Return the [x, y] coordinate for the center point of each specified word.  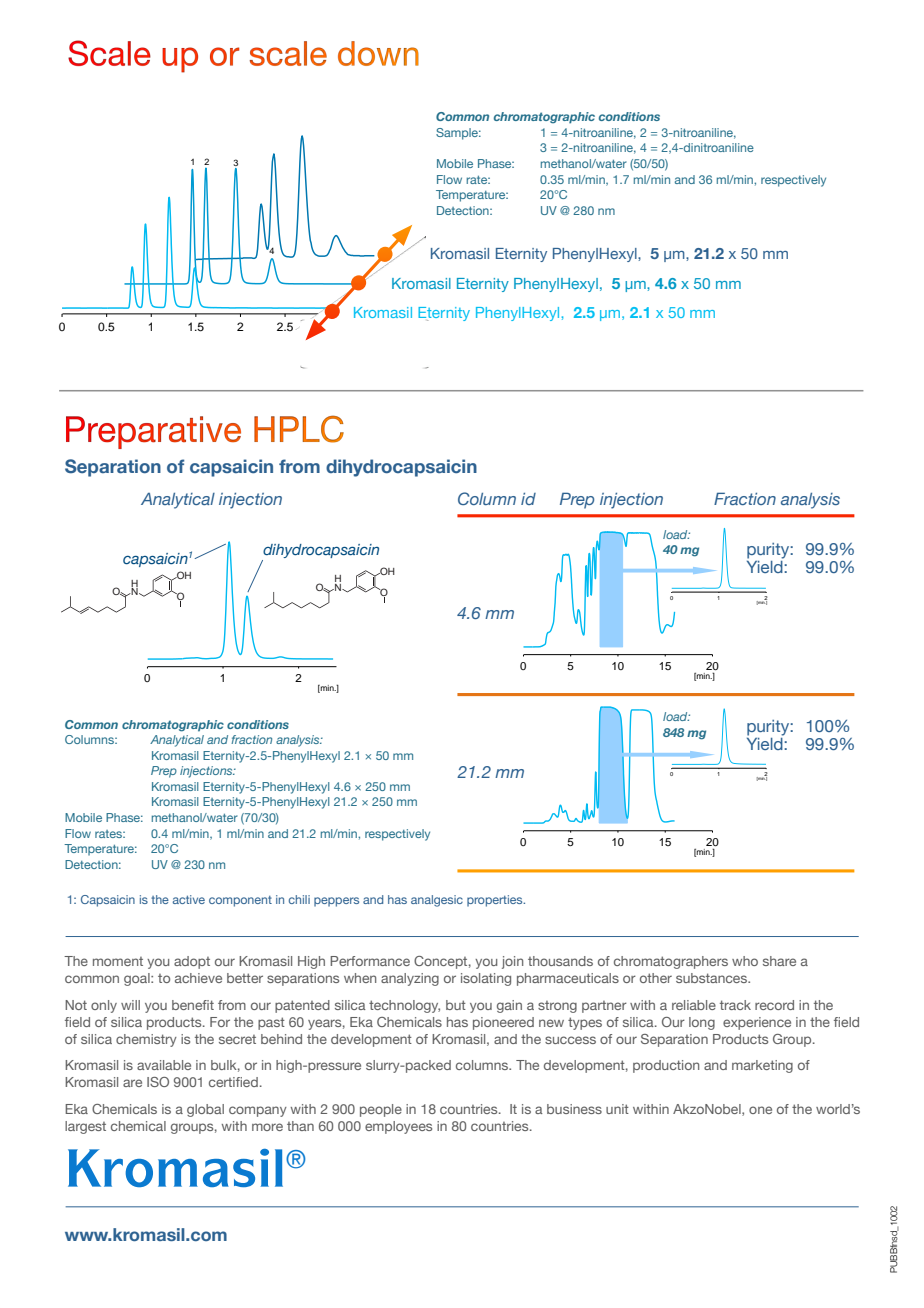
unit [617, 1109]
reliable [694, 1005]
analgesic [437, 901]
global [205, 1110]
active [189, 899]
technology [404, 1006]
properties [496, 901]
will [130, 1005]
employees [398, 1127]
